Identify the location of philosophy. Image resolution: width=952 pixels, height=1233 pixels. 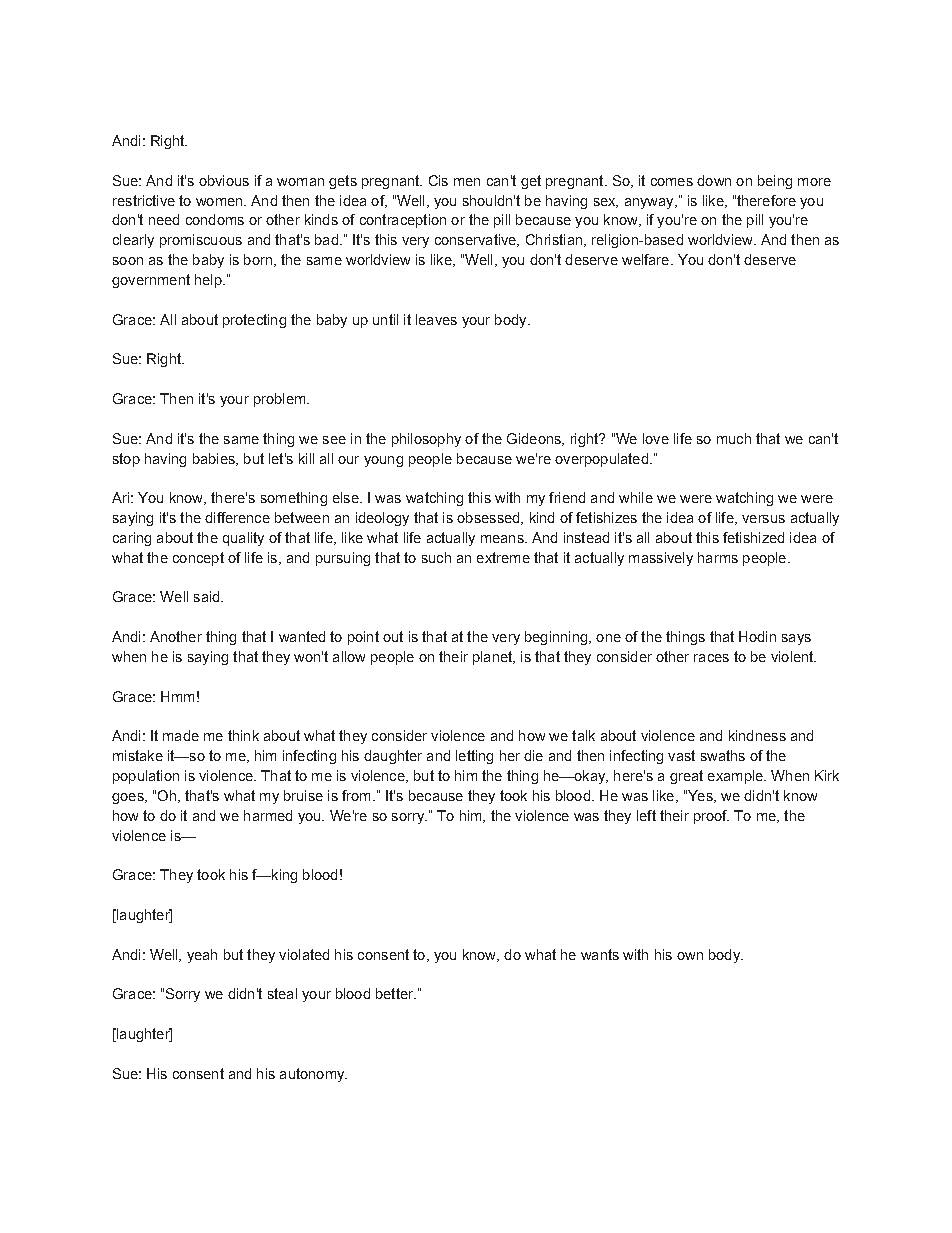
(426, 440).
